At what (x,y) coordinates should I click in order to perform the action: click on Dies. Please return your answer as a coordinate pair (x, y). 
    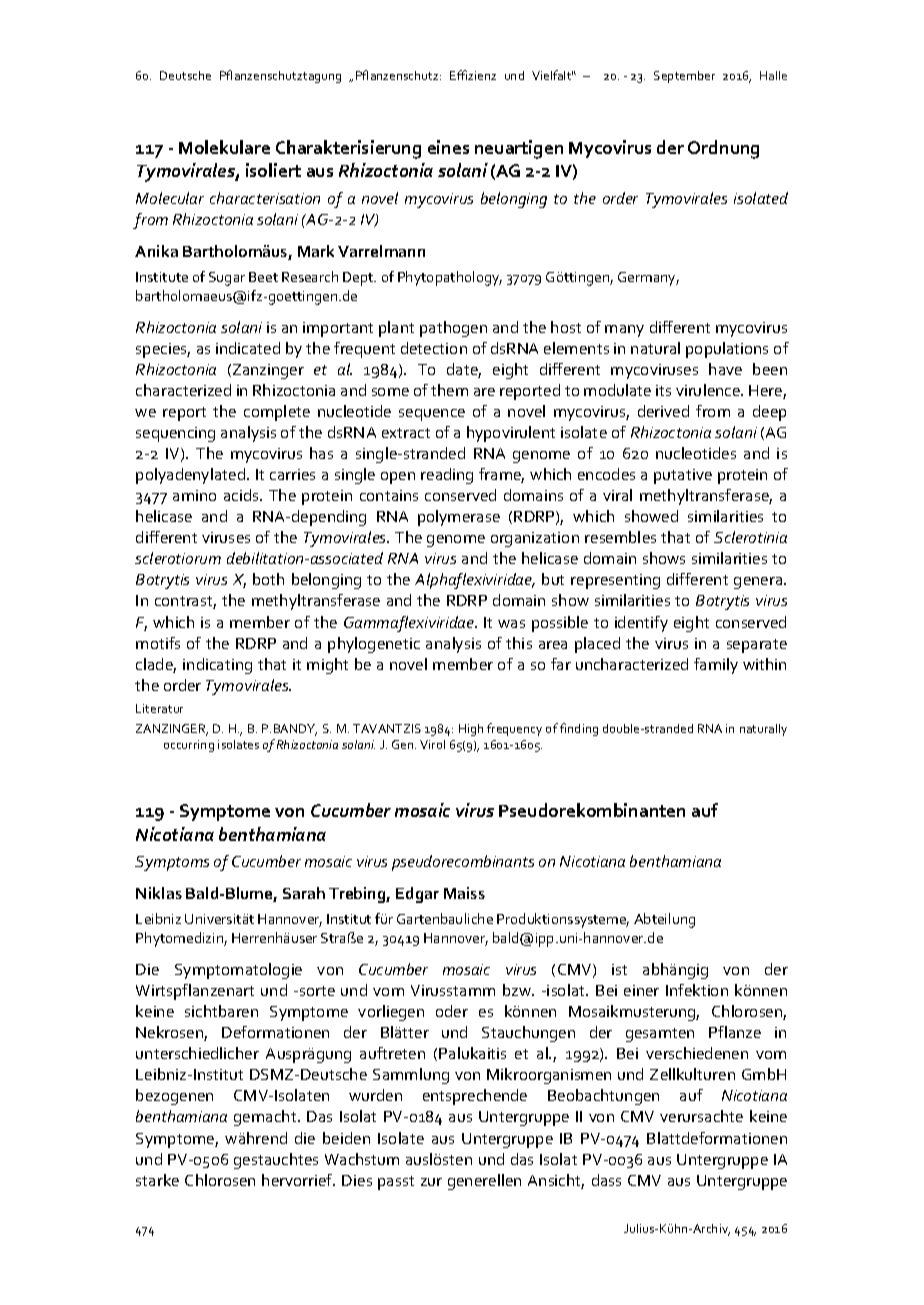
    Looking at the image, I should click on (357, 1180).
